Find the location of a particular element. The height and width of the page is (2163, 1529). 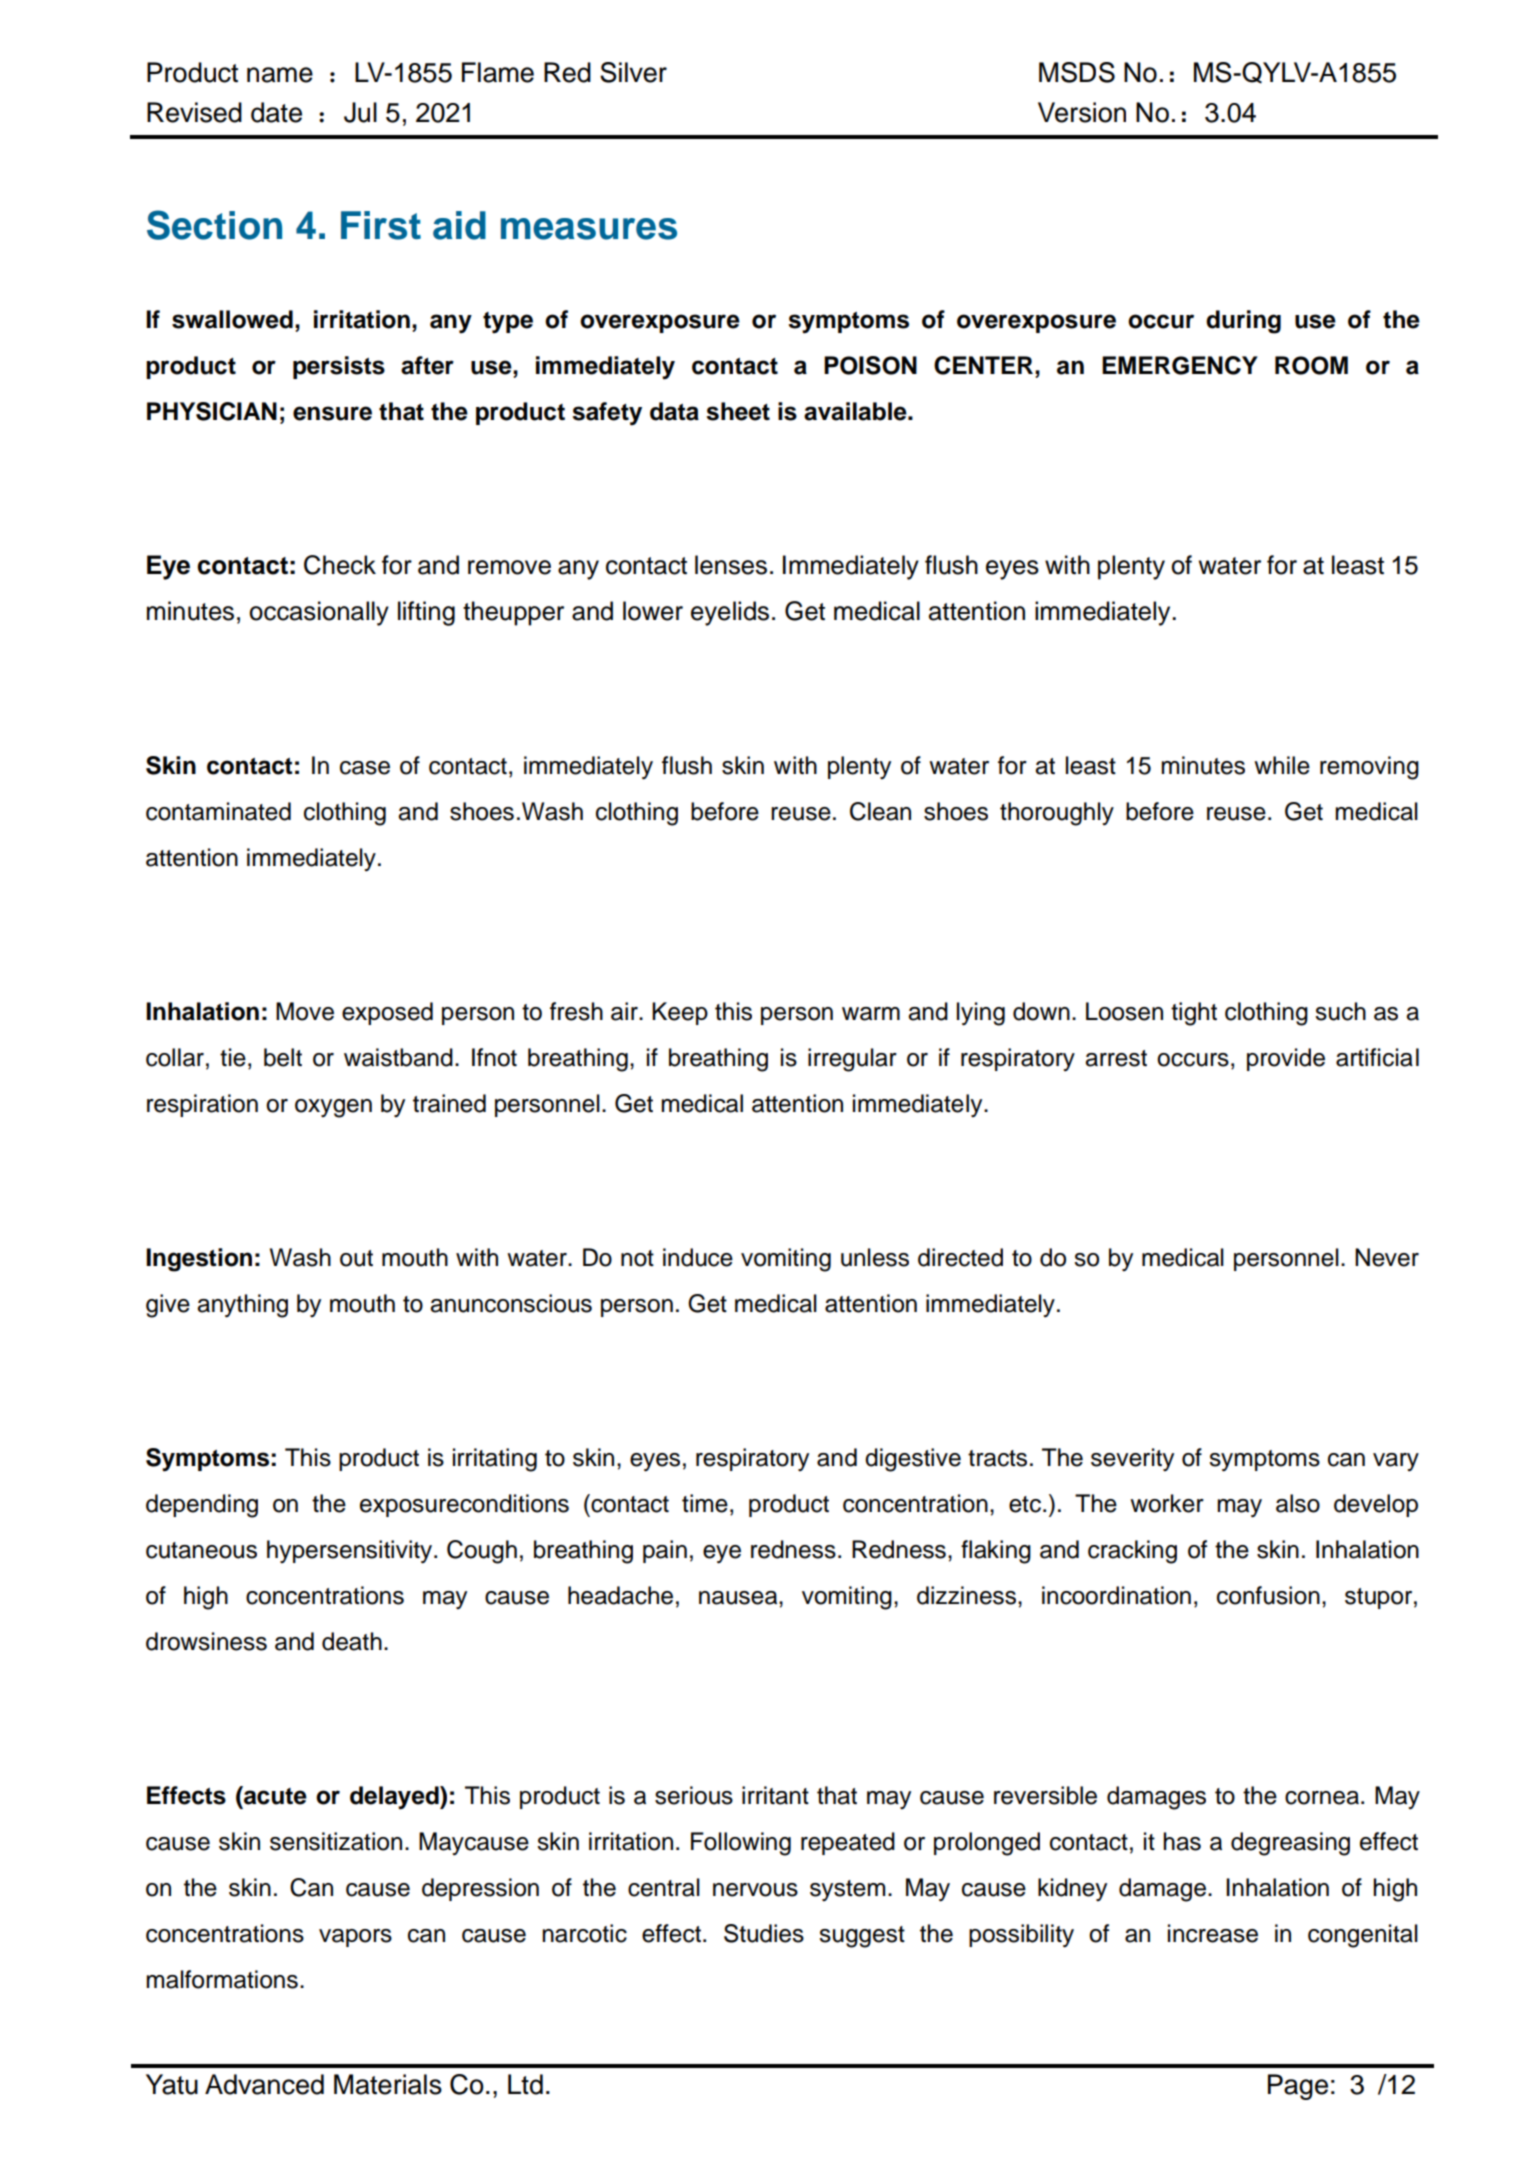

Advanced is located at coordinates (264, 2084).
